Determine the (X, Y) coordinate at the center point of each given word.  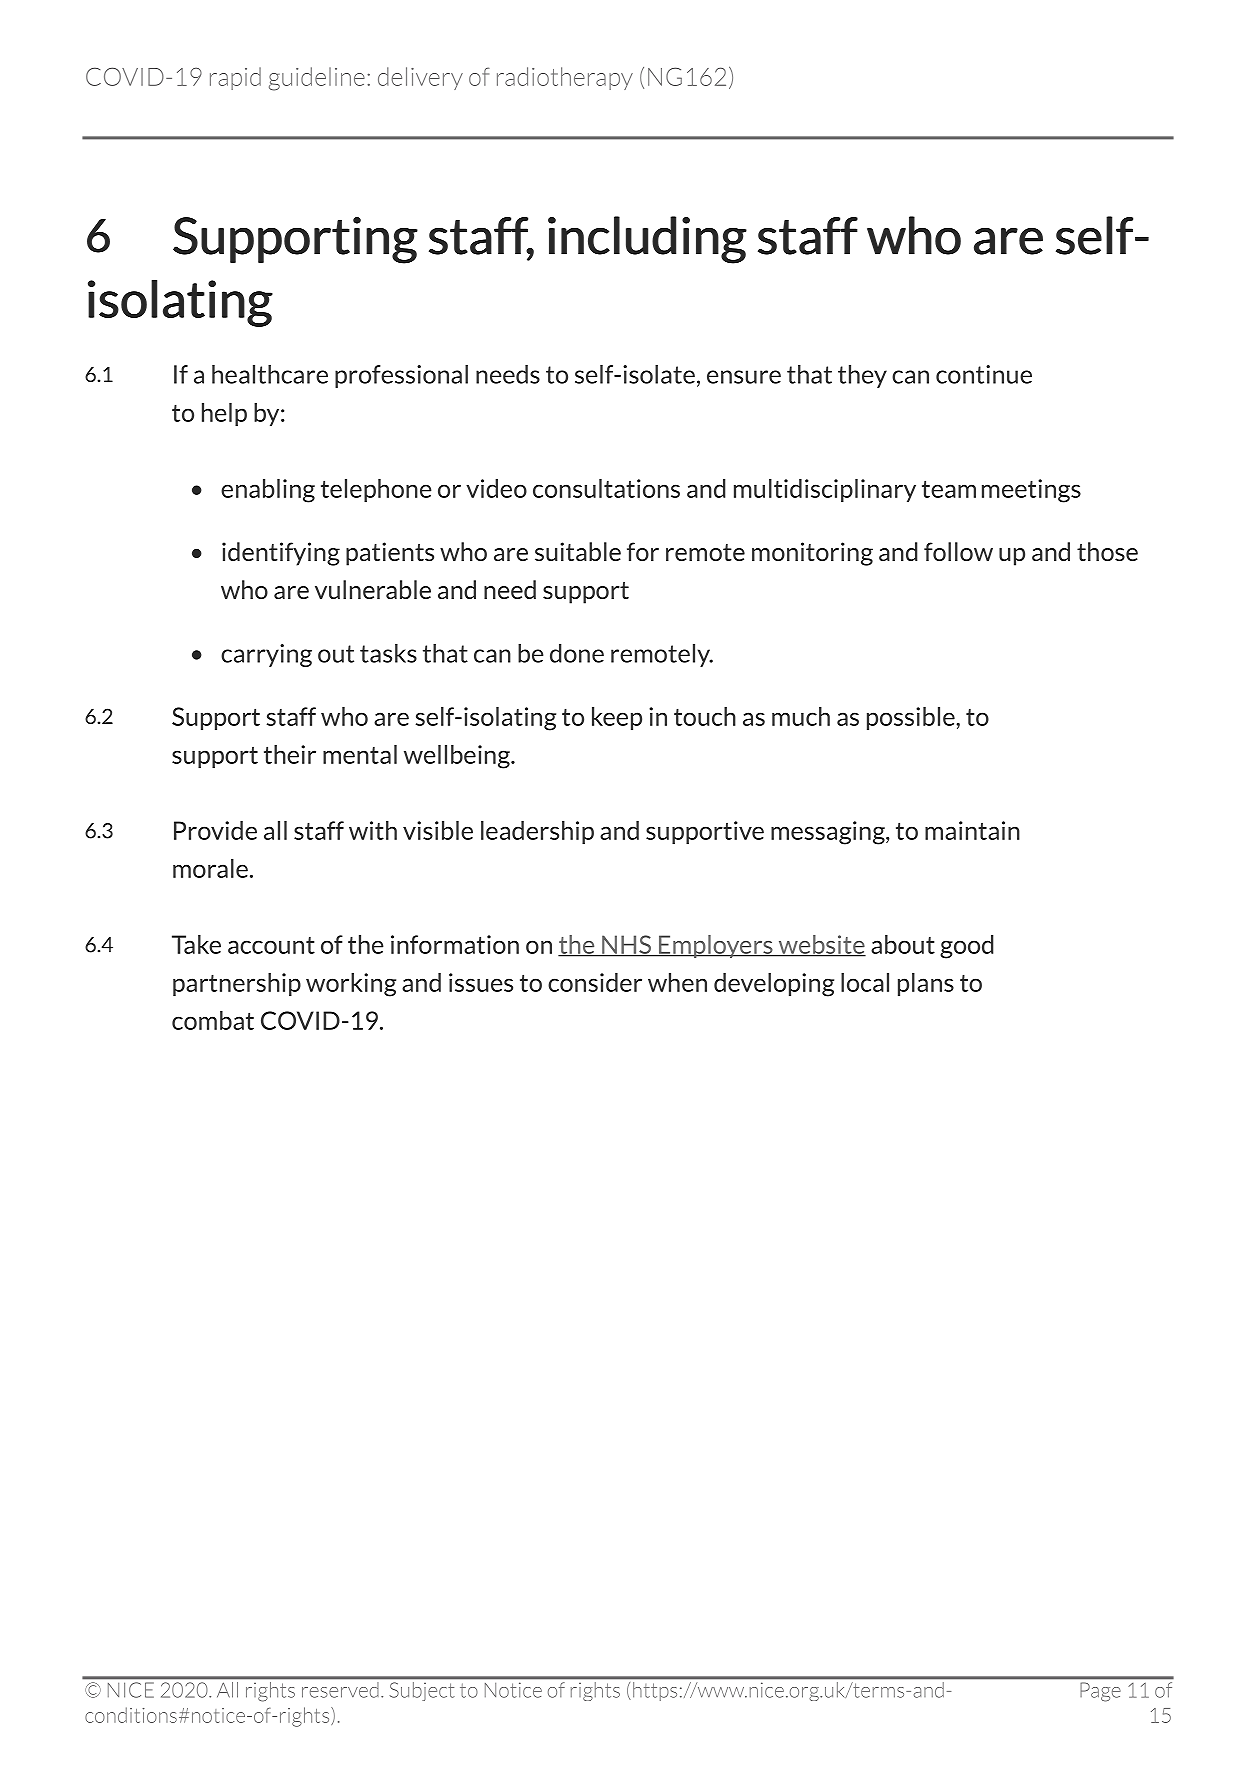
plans (926, 984)
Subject (422, 1691)
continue (984, 374)
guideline (317, 79)
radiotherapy (565, 78)
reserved (340, 1692)
